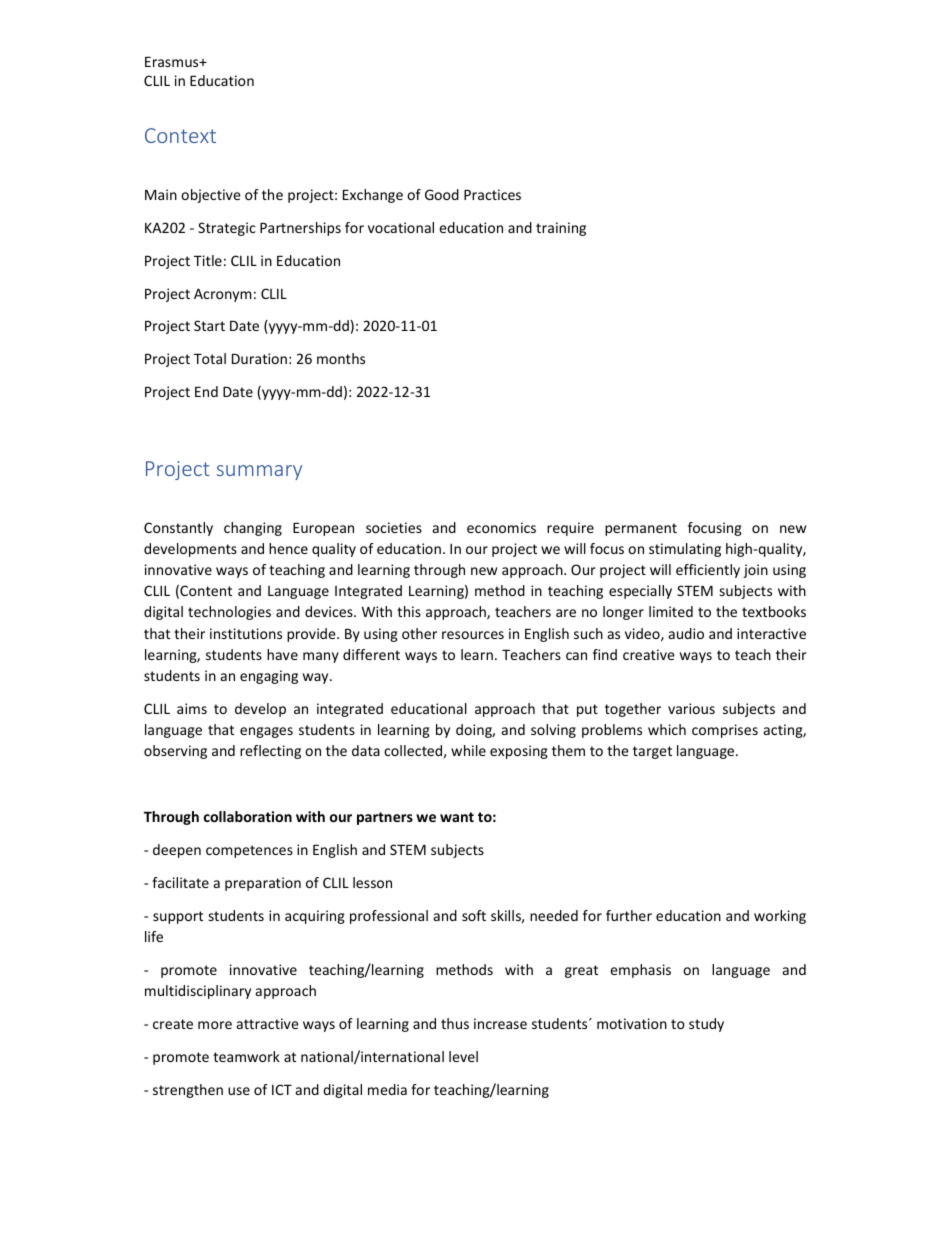  I want to click on study, so click(706, 1025).
